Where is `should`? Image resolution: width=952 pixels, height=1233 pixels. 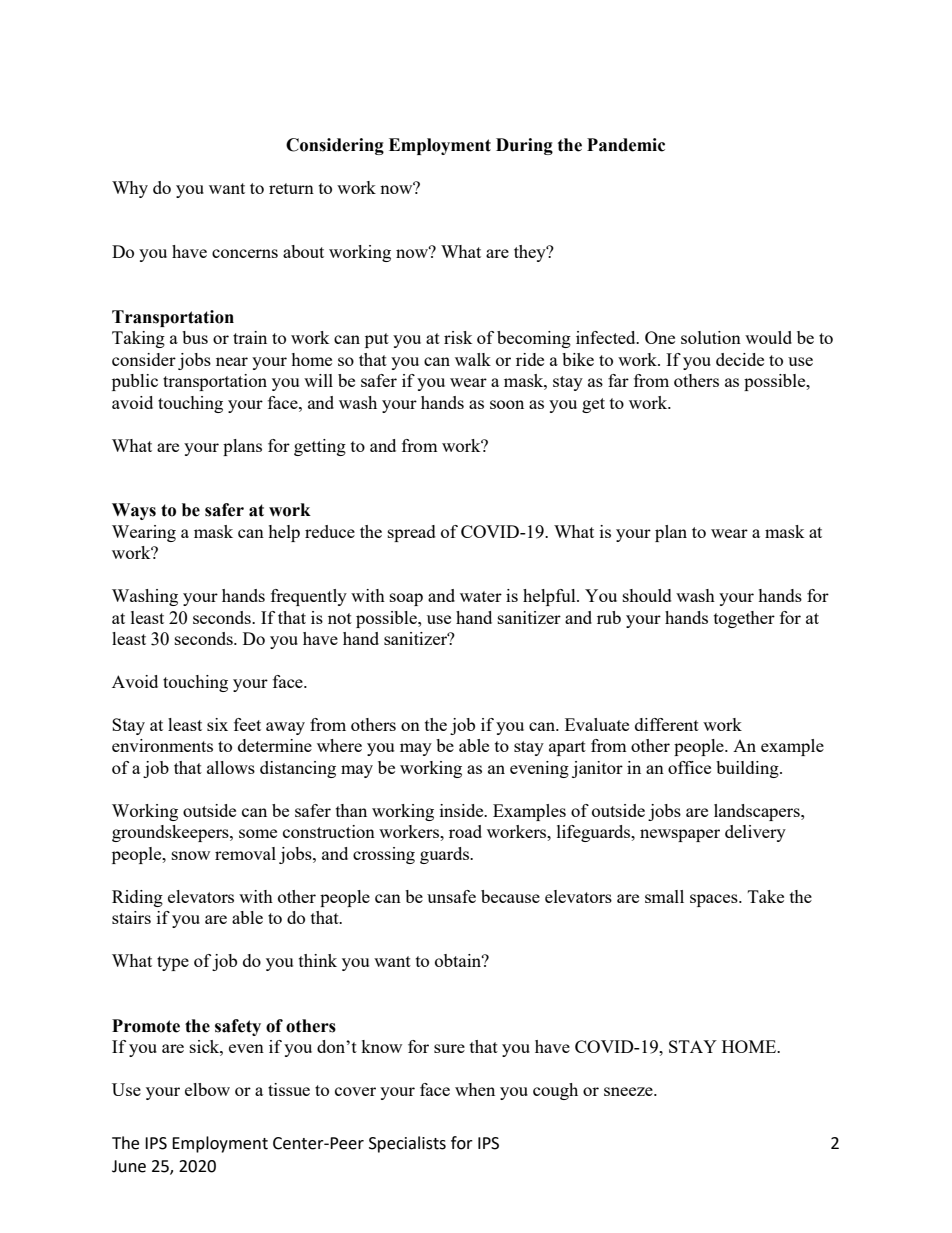
should is located at coordinates (647, 595).
